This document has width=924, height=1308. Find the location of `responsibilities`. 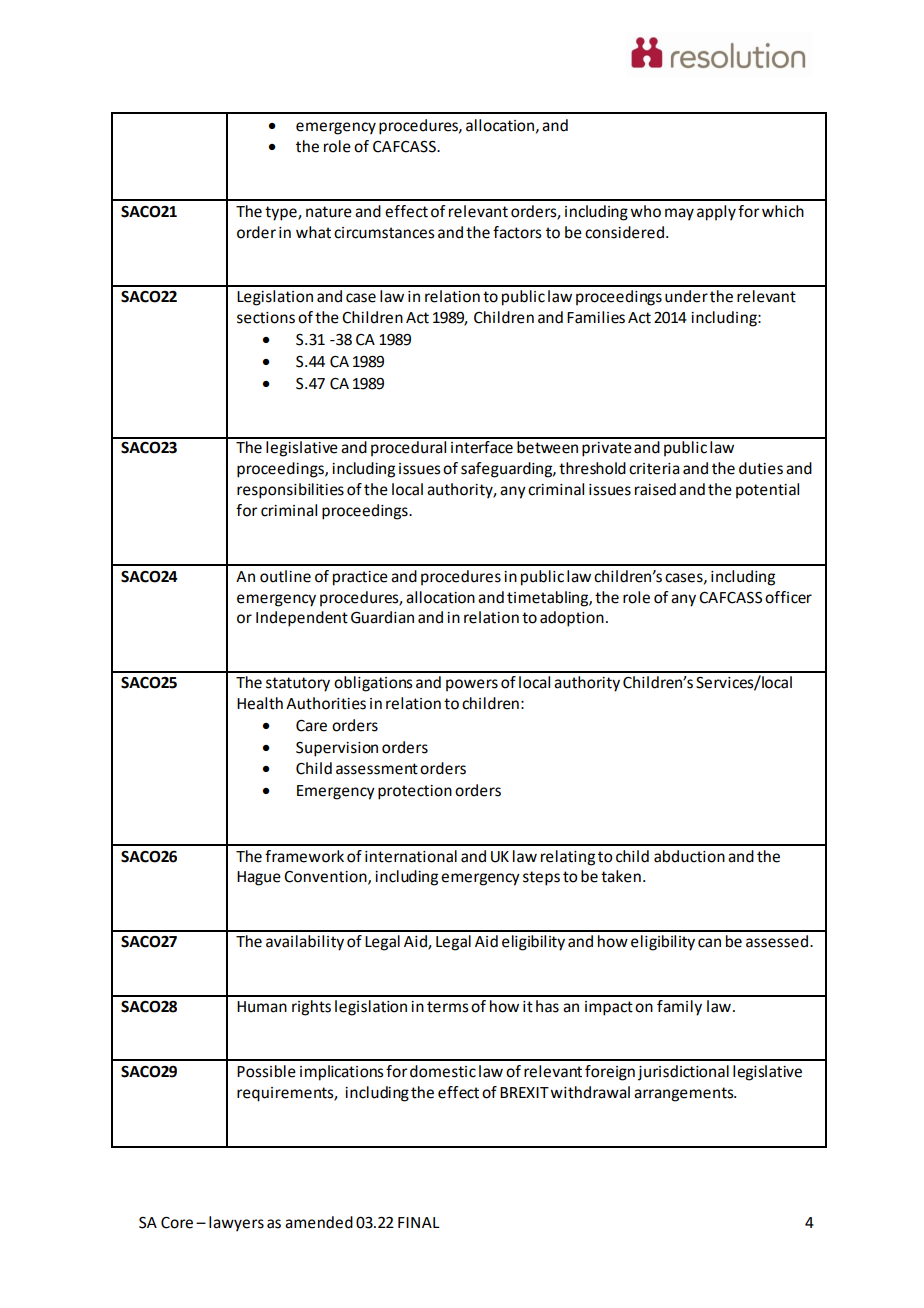

responsibilities is located at coordinates (290, 491).
